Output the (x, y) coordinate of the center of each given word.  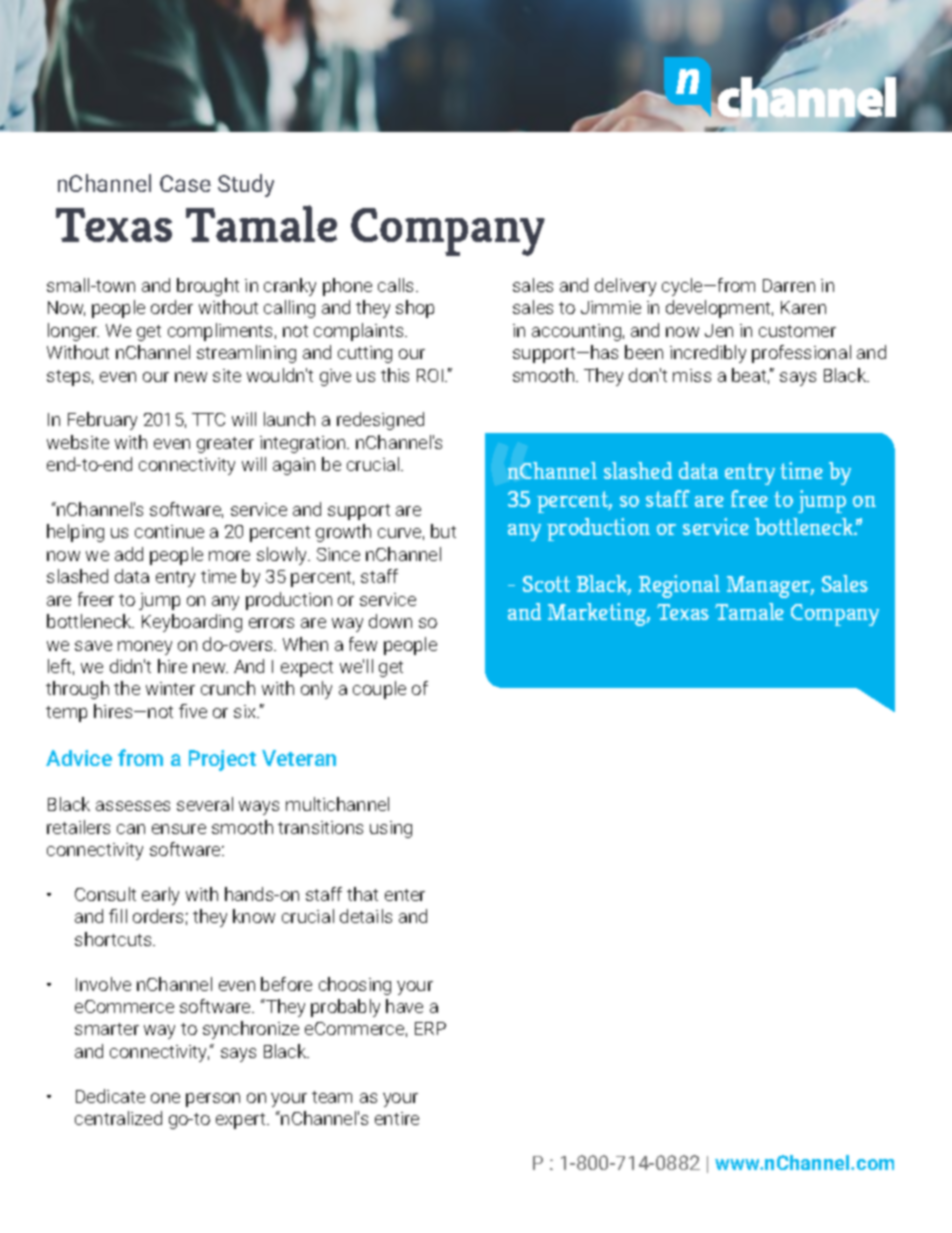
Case (185, 183)
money (145, 648)
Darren (789, 285)
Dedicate (110, 1096)
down (390, 621)
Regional (679, 586)
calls (397, 285)
